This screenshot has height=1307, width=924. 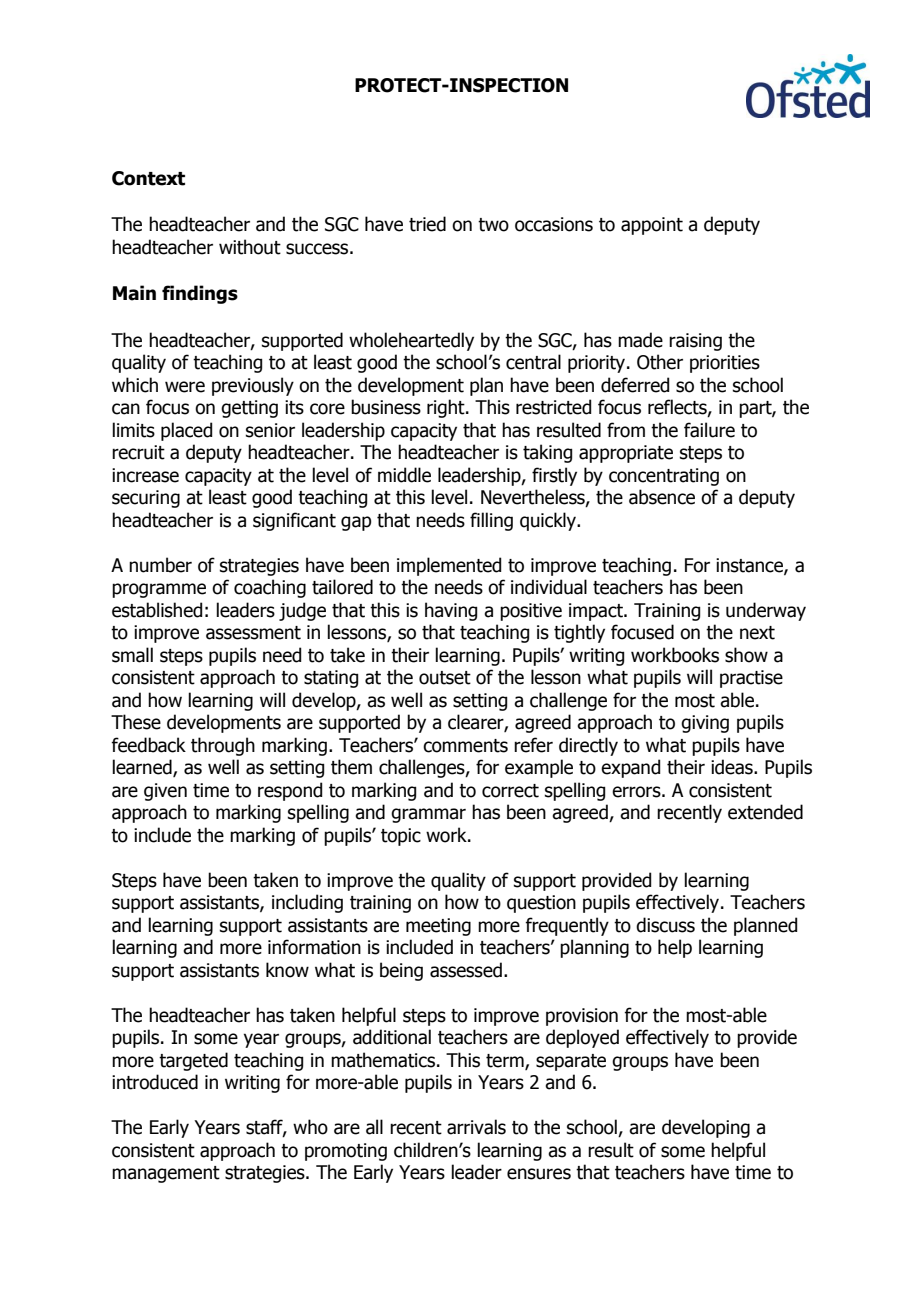 What do you see at coordinates (476, 1127) in the screenshot?
I see `arrivals` at bounding box center [476, 1127].
